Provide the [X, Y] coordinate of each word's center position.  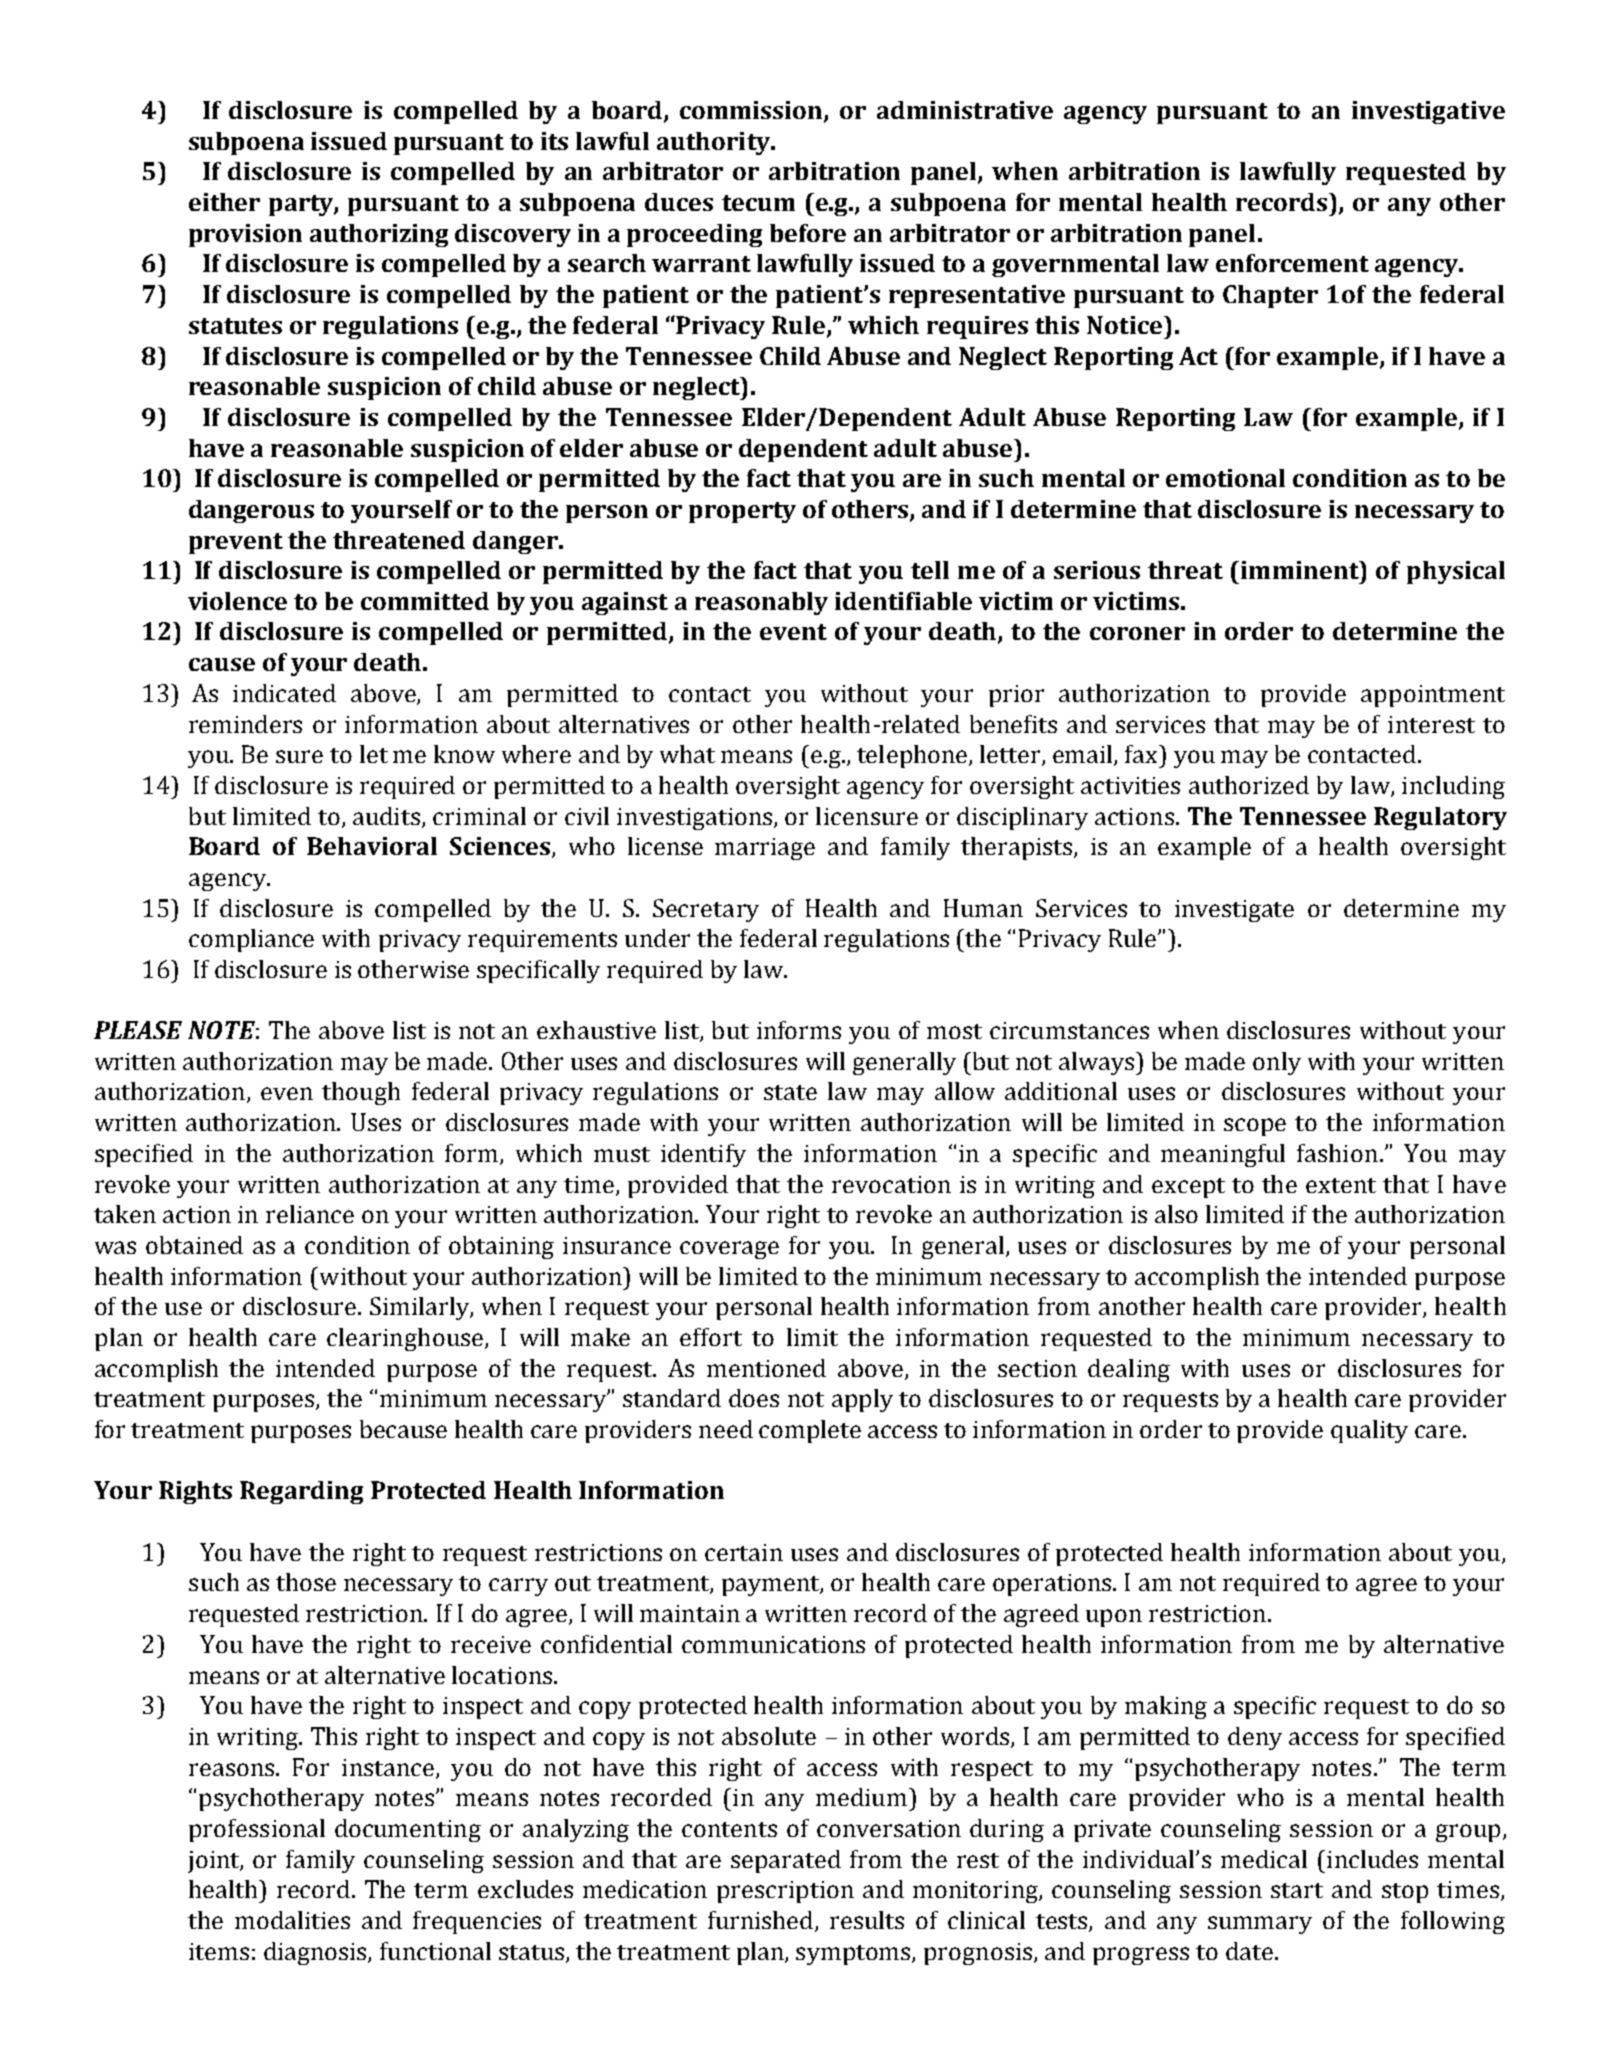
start [1297, 1890]
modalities [292, 1920]
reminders [245, 724]
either [224, 202]
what [687, 754]
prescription [785, 1892]
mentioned [766, 1368]
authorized [1249, 785]
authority [714, 143]
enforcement [1292, 263]
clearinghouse [406, 1339]
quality [1369, 1431]
